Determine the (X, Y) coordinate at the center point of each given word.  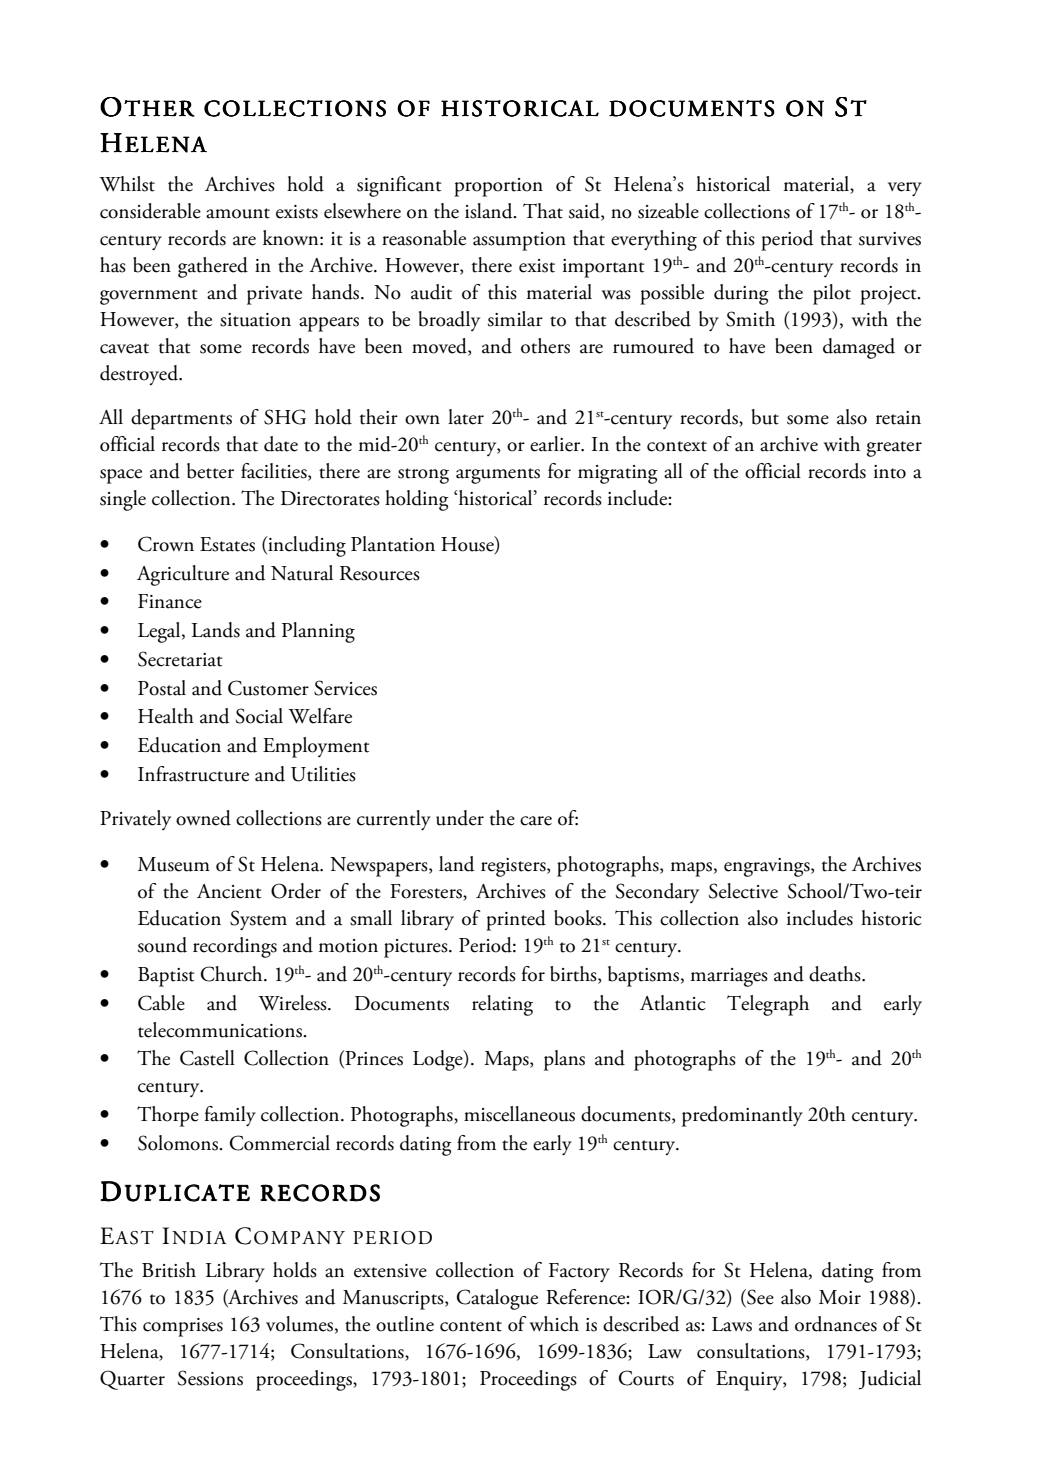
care (536, 821)
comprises (183, 1327)
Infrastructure (193, 774)
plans (564, 1060)
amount (238, 213)
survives (890, 239)
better (210, 471)
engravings (768, 867)
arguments (498, 476)
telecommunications (221, 1030)
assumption (519, 241)
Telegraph (768, 1005)
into (890, 472)
